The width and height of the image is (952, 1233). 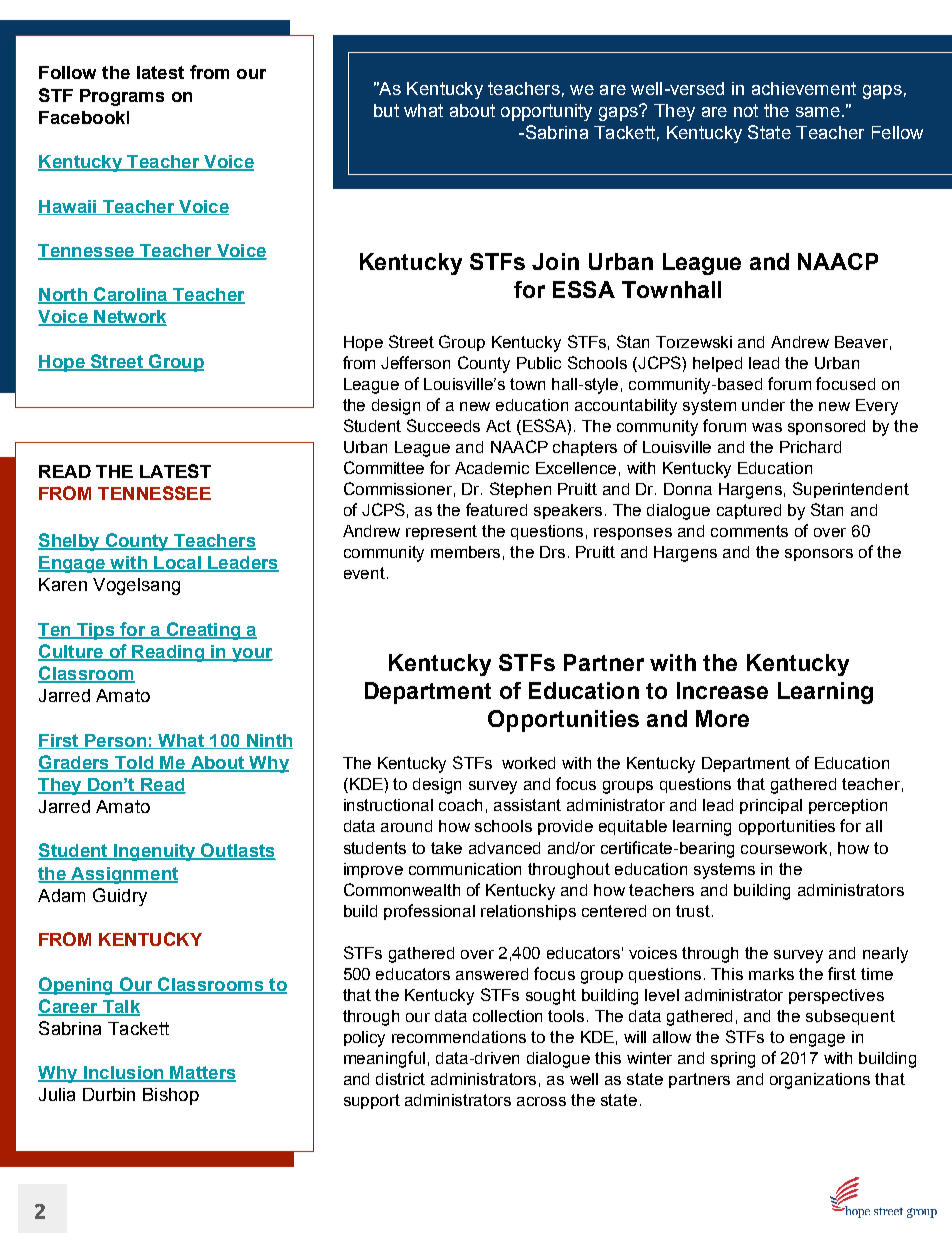 What do you see at coordinates (177, 564) in the image?
I see `Local` at bounding box center [177, 564].
